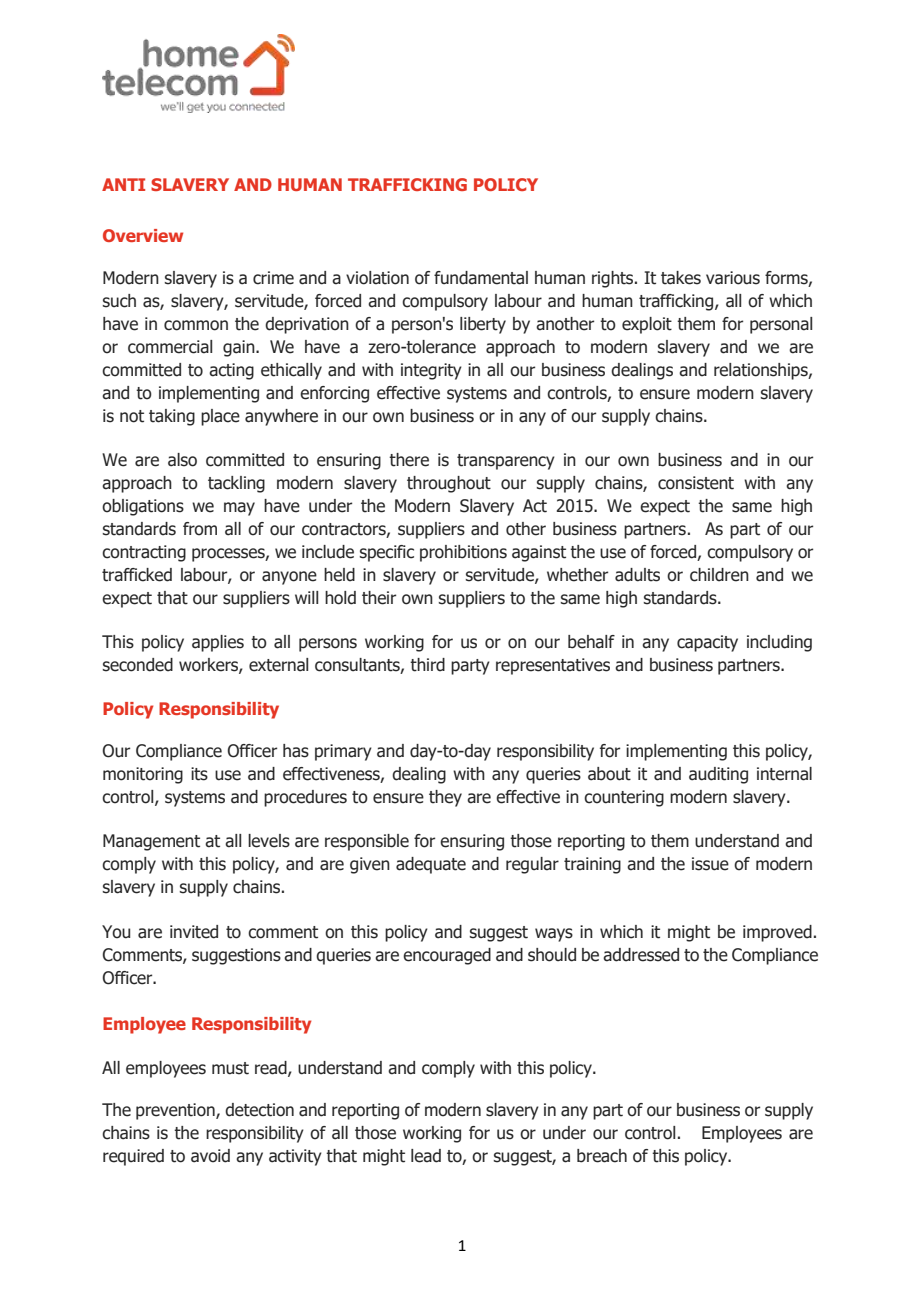 The image size is (924, 1309). Describe the element at coordinates (143, 235) in the page. I see `Overview` at that location.
